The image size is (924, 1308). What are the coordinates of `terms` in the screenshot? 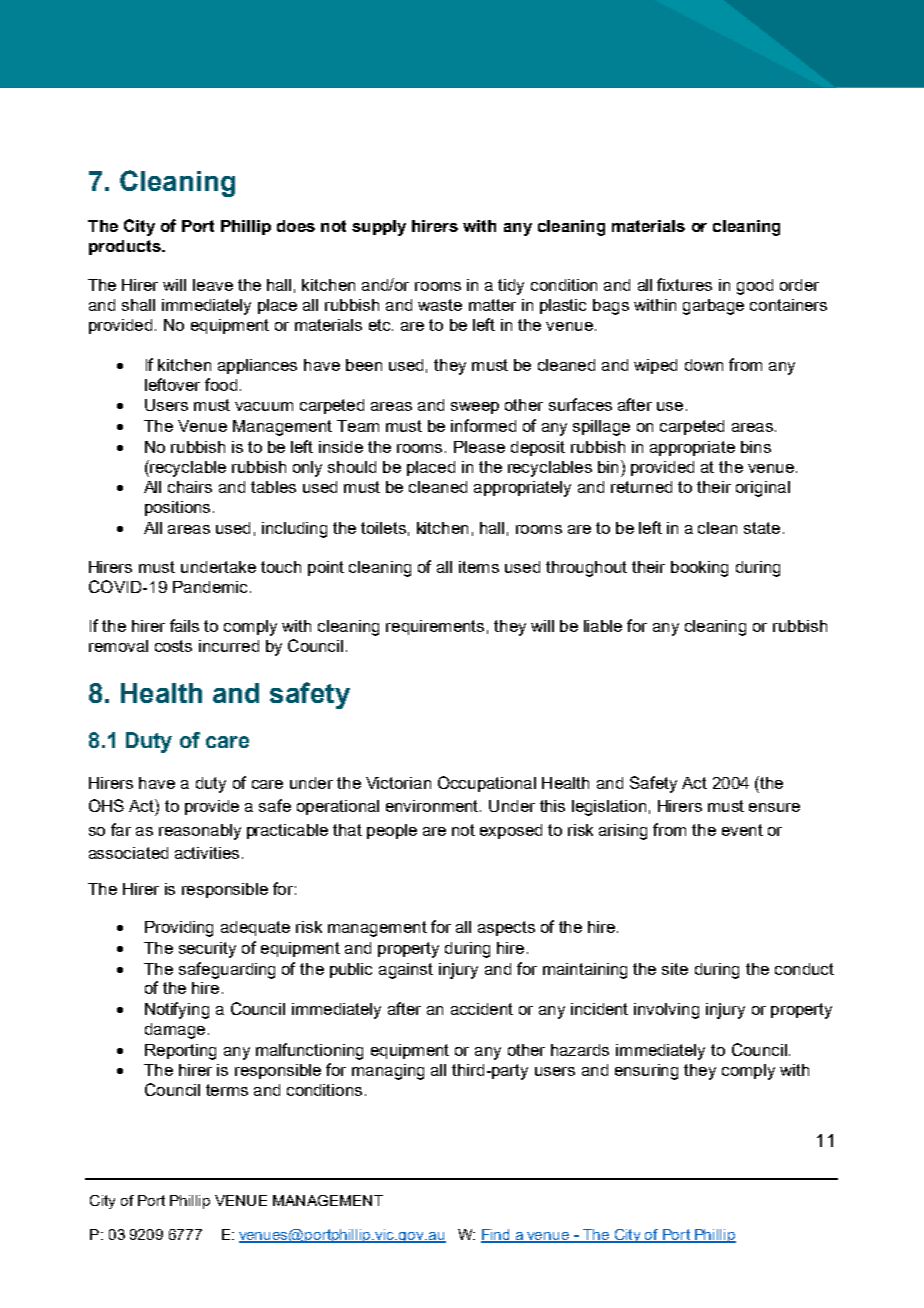 It's located at (227, 1090).
